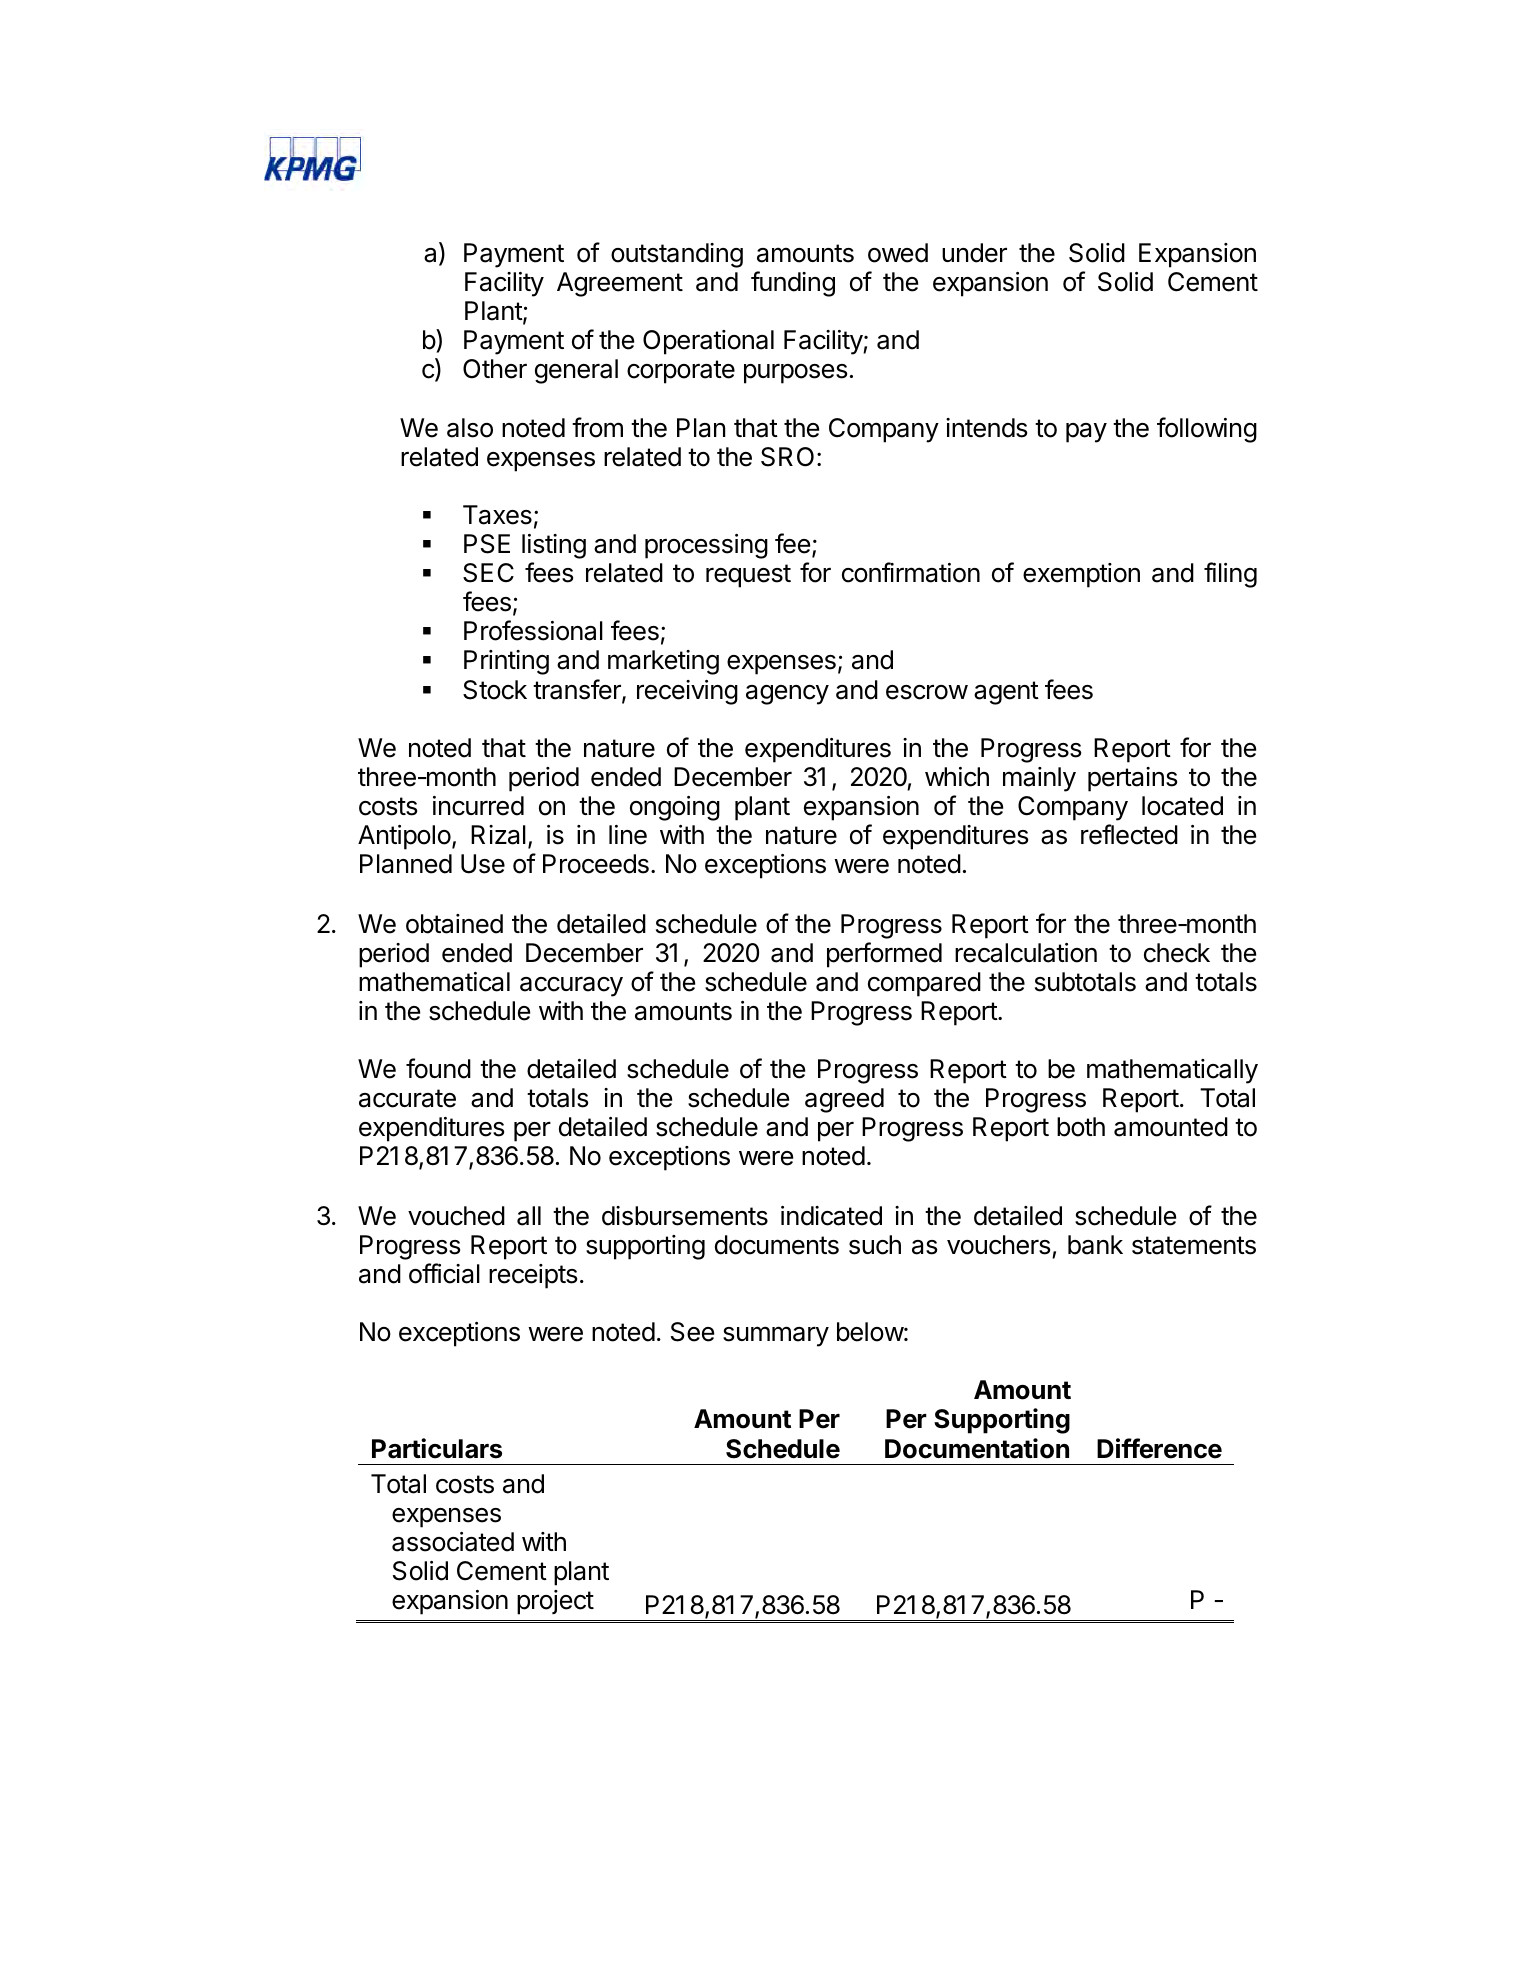  What do you see at coordinates (1159, 1448) in the document?
I see `Difference` at bounding box center [1159, 1448].
